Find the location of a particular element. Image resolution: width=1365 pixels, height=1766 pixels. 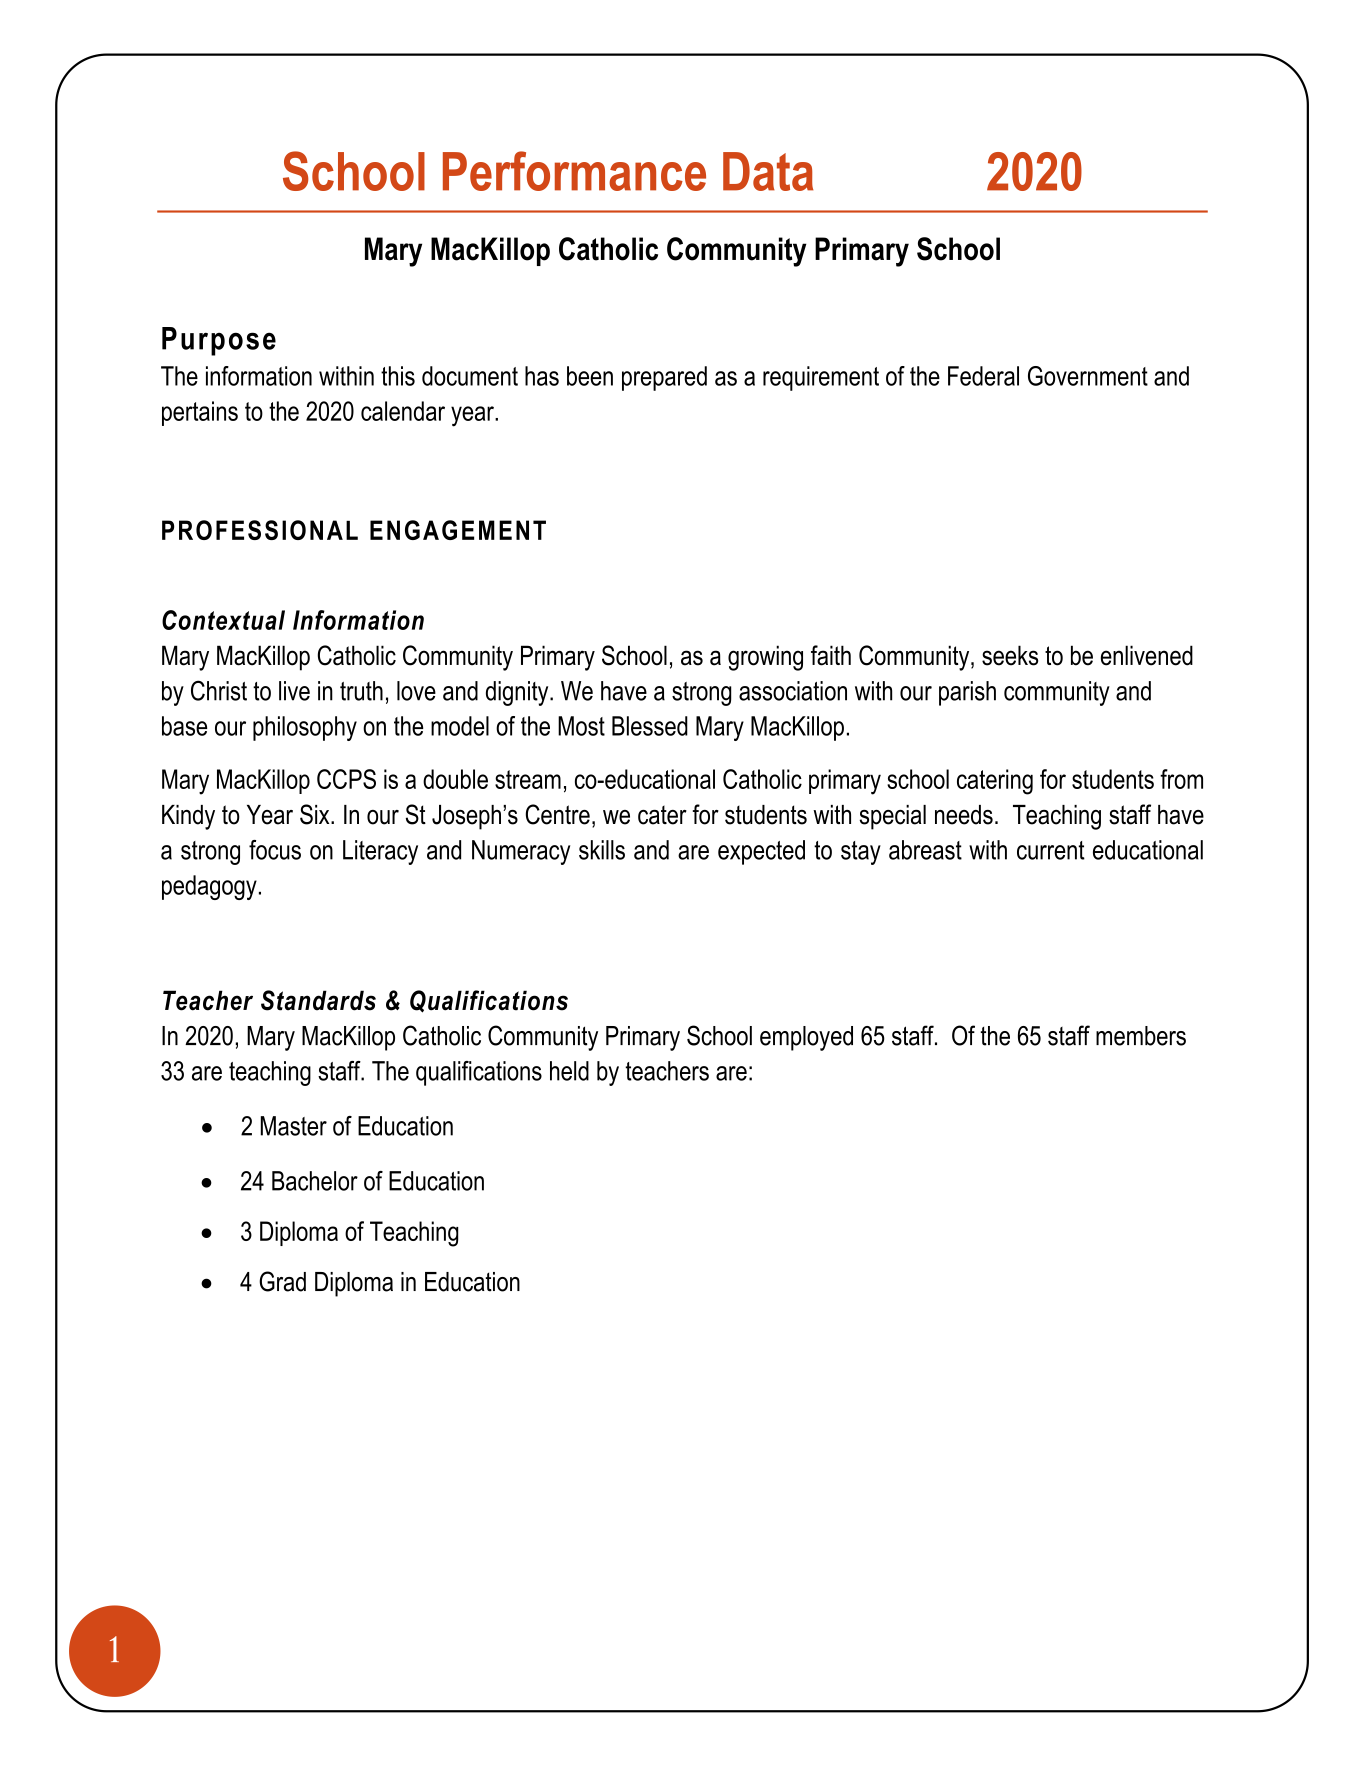

Data is located at coordinates (768, 171).
